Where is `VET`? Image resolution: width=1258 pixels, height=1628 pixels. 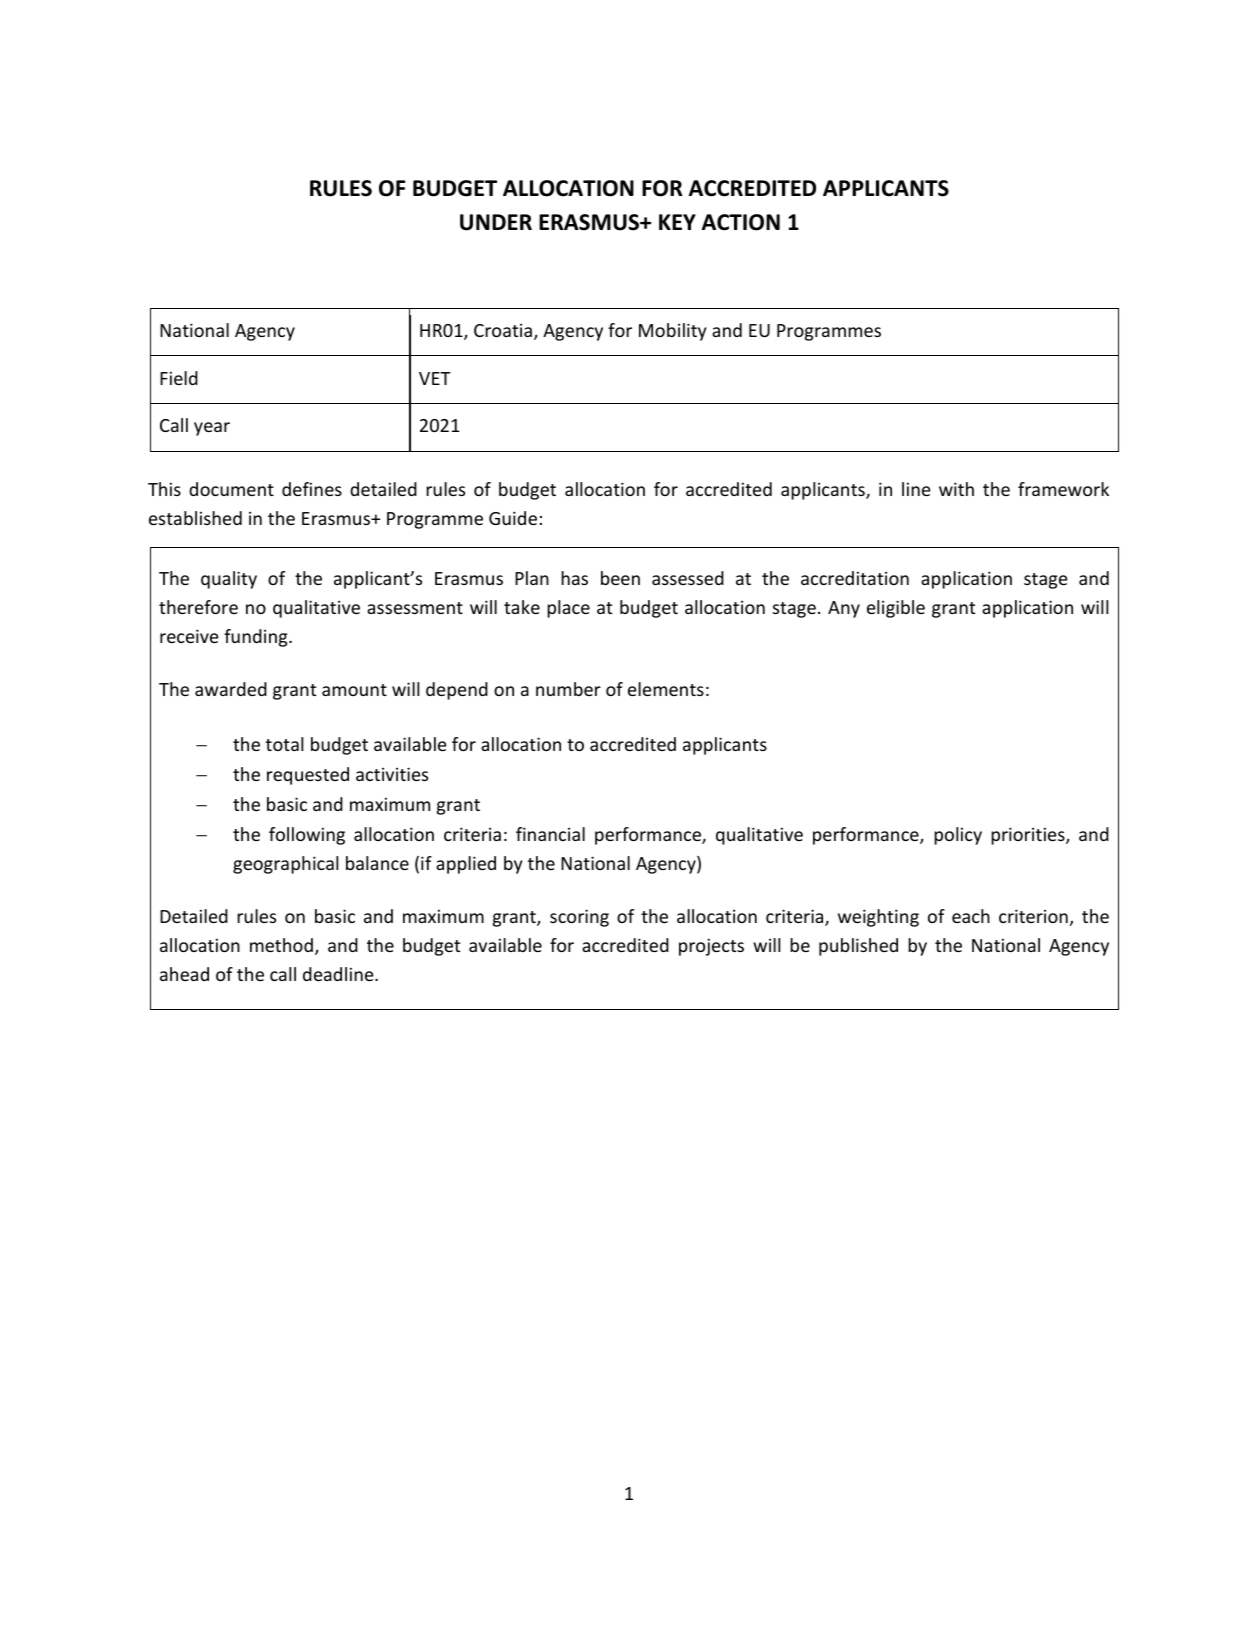 VET is located at coordinates (435, 378).
